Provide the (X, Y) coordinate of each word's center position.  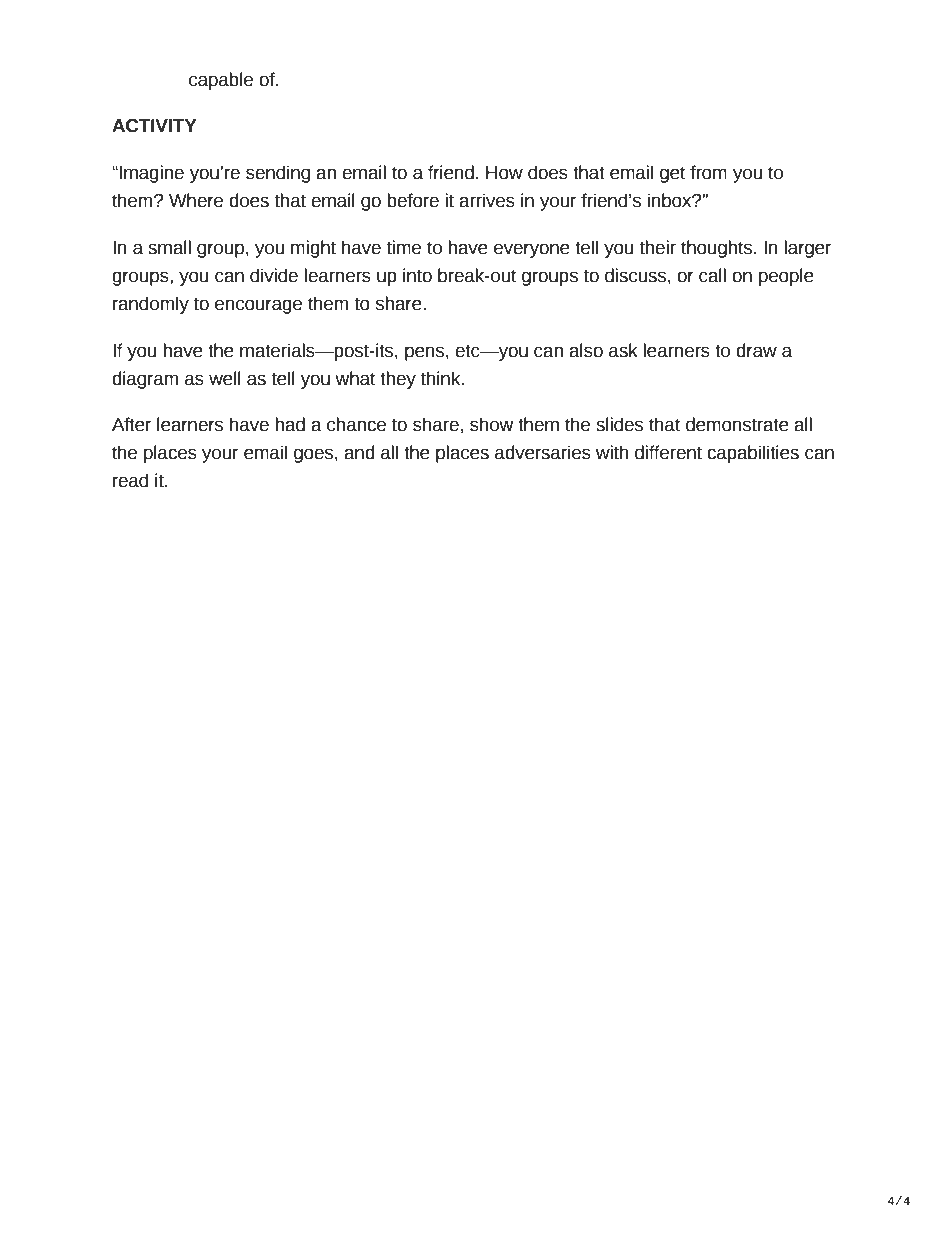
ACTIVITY (154, 126)
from (708, 172)
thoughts (718, 249)
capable (221, 81)
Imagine (150, 174)
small (169, 247)
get (672, 174)
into (417, 275)
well (225, 378)
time (404, 247)
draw (756, 350)
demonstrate (737, 424)
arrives (487, 200)
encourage (258, 306)
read (130, 480)
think (442, 378)
